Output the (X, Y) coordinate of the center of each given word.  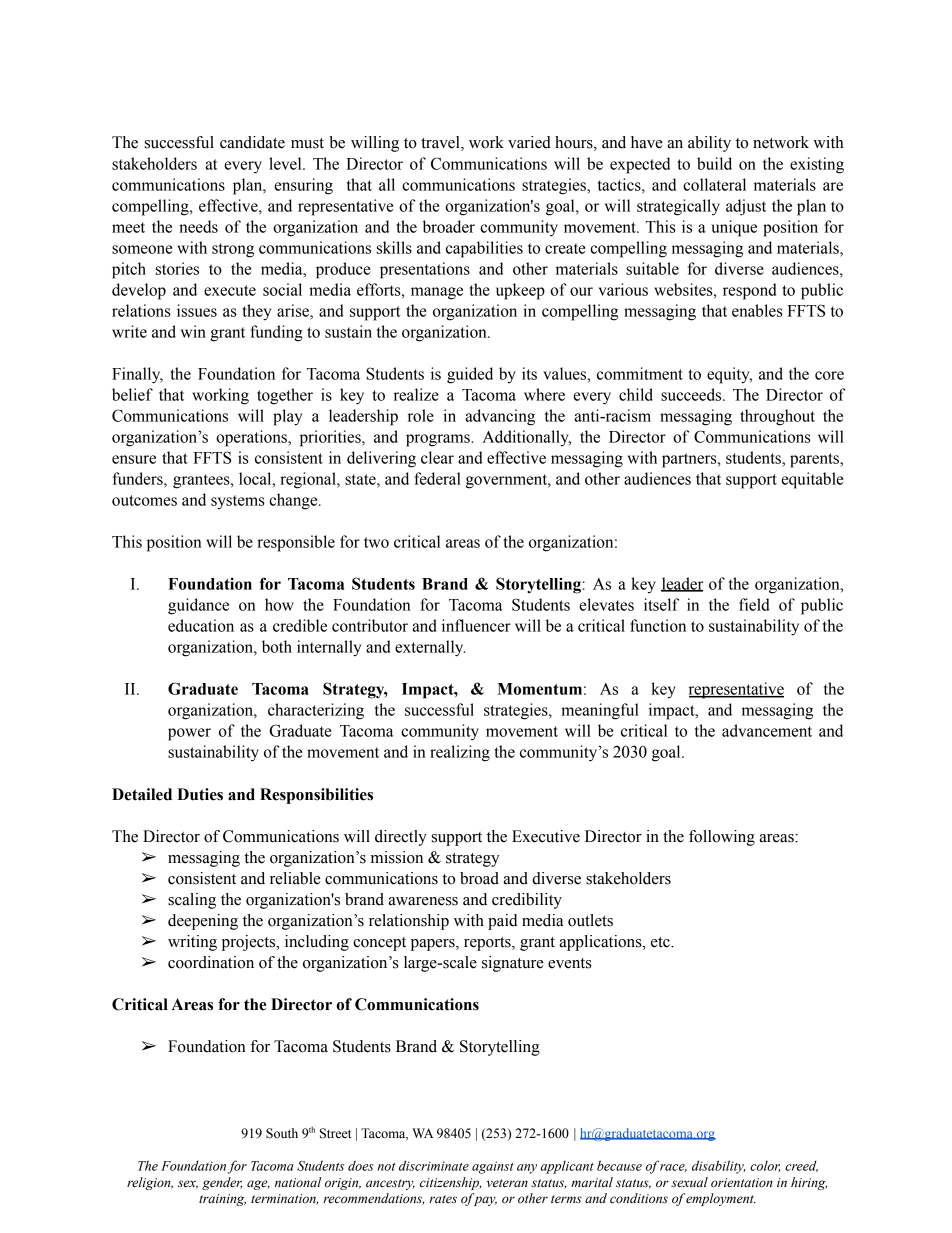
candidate (252, 142)
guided (470, 375)
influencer (476, 625)
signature (513, 964)
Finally (137, 375)
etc (661, 942)
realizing (460, 753)
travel (441, 143)
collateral (714, 184)
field (754, 604)
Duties (200, 794)
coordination (211, 962)
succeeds (692, 394)
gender (222, 1183)
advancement (767, 730)
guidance (198, 606)
